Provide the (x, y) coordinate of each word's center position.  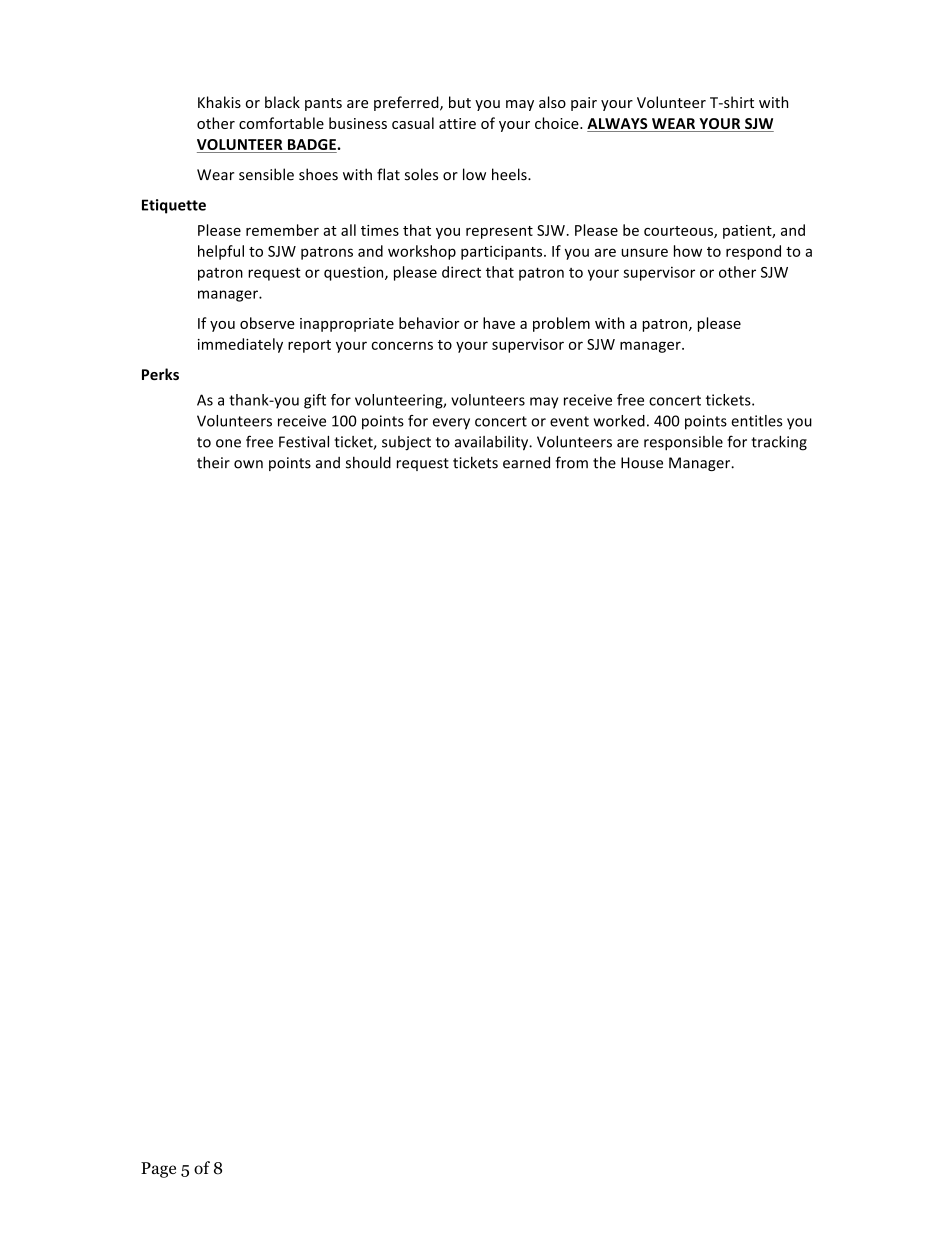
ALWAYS (618, 125)
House (642, 463)
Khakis (219, 102)
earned (526, 462)
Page (158, 1170)
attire (457, 123)
